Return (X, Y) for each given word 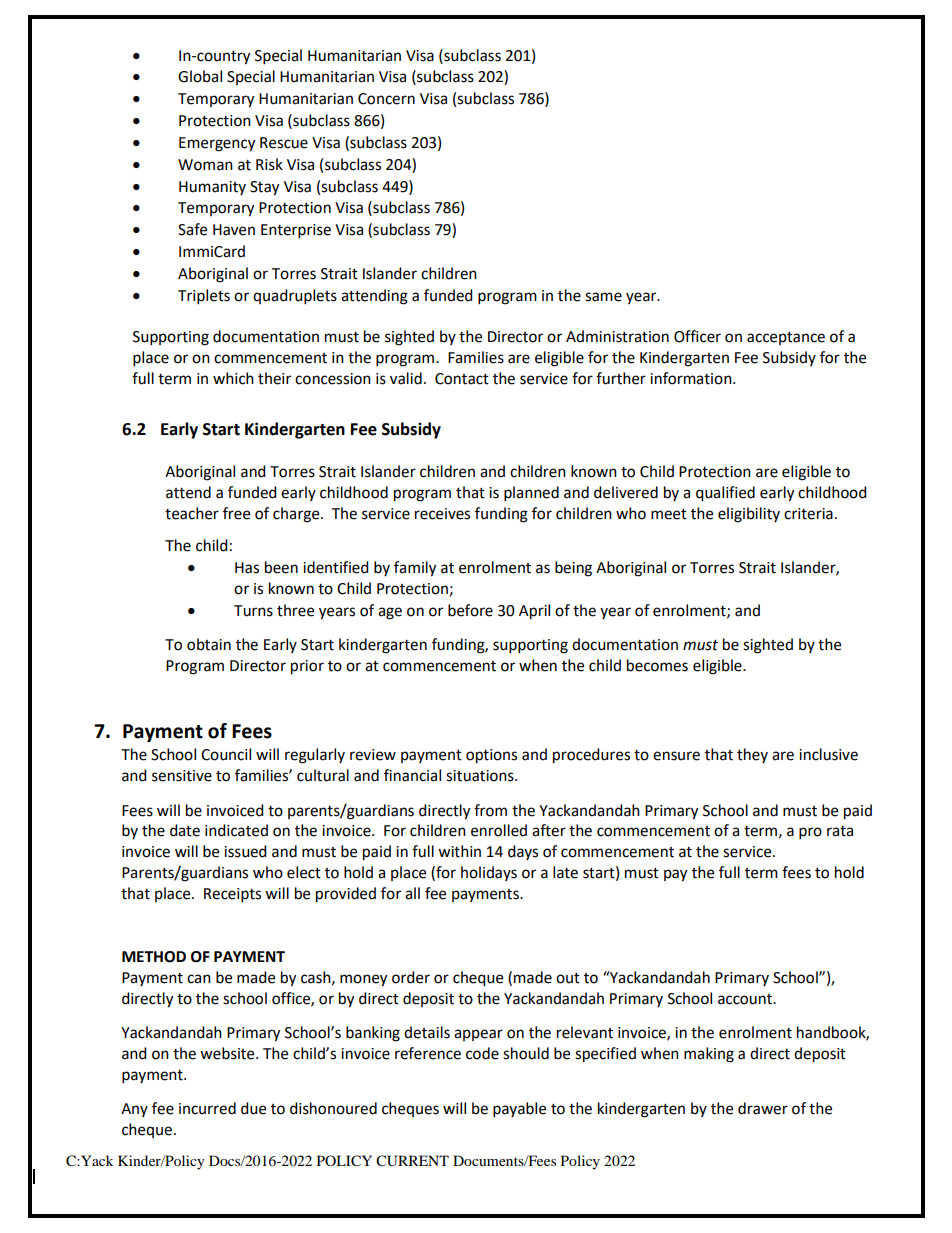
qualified (725, 494)
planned (531, 494)
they (752, 755)
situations (481, 776)
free (236, 513)
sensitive (182, 776)
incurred (207, 1108)
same (603, 297)
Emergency (217, 144)
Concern (386, 99)
